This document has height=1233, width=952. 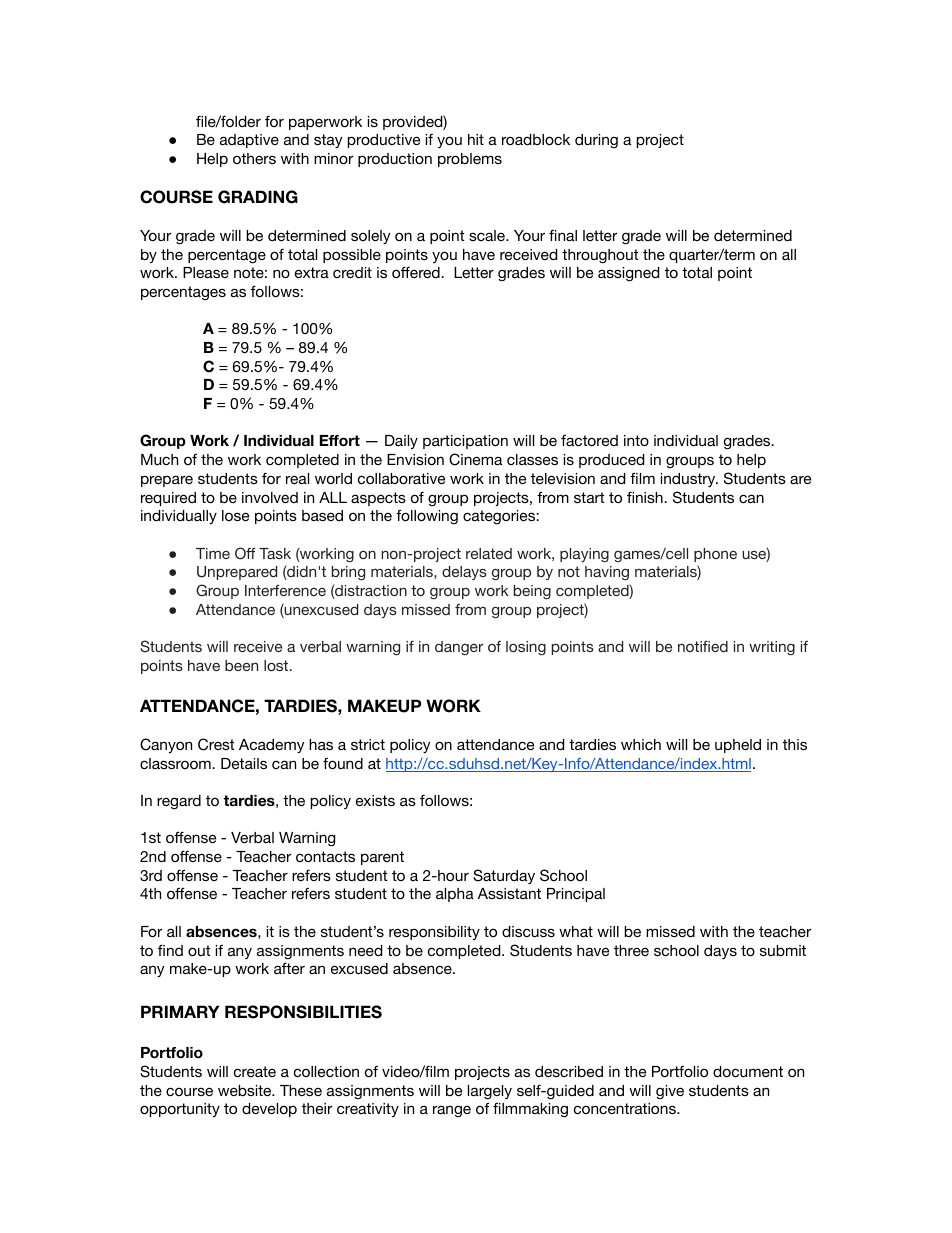 I want to click on danger, so click(x=459, y=648).
